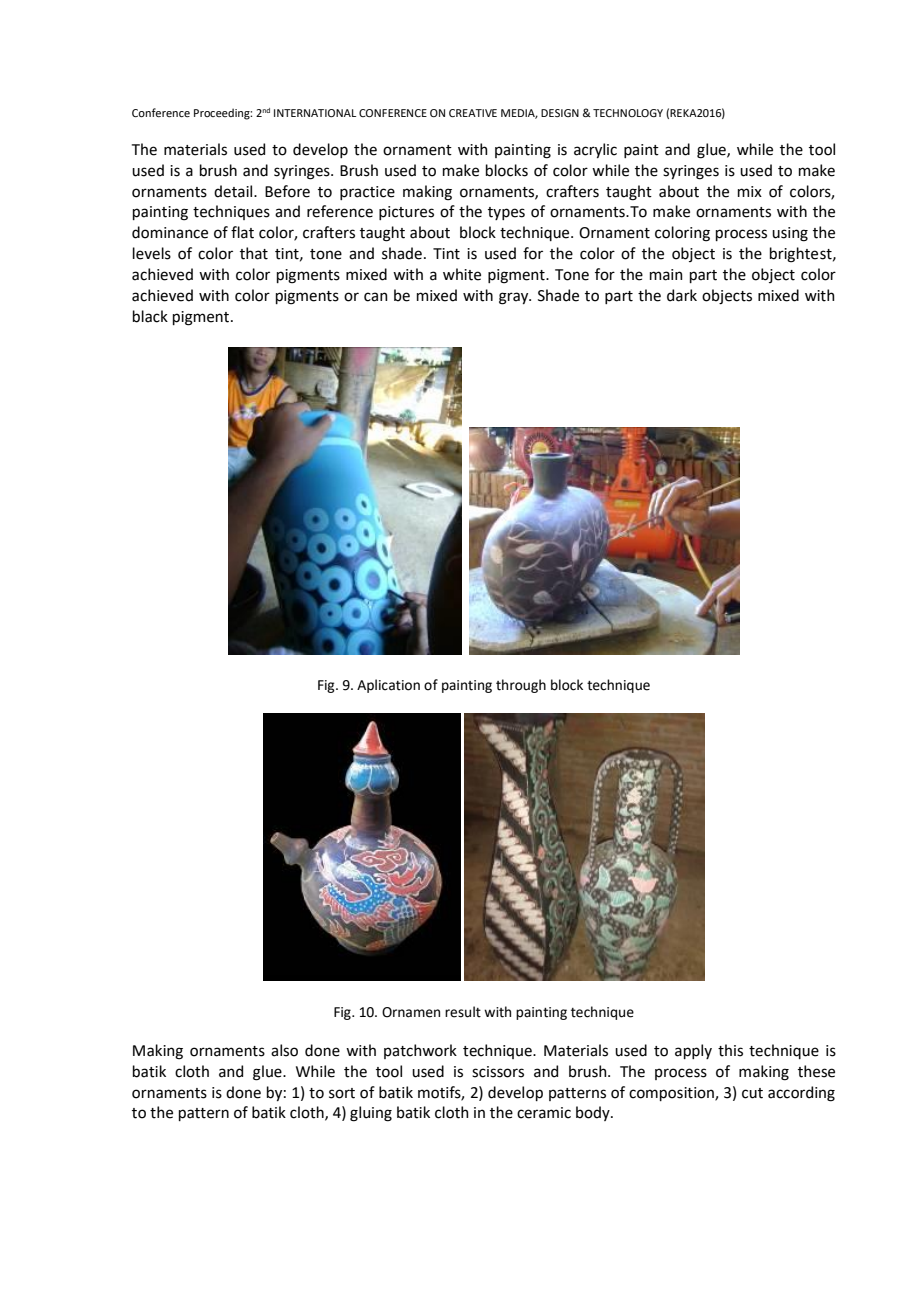 The image size is (924, 1308). I want to click on gray, so click(515, 298).
